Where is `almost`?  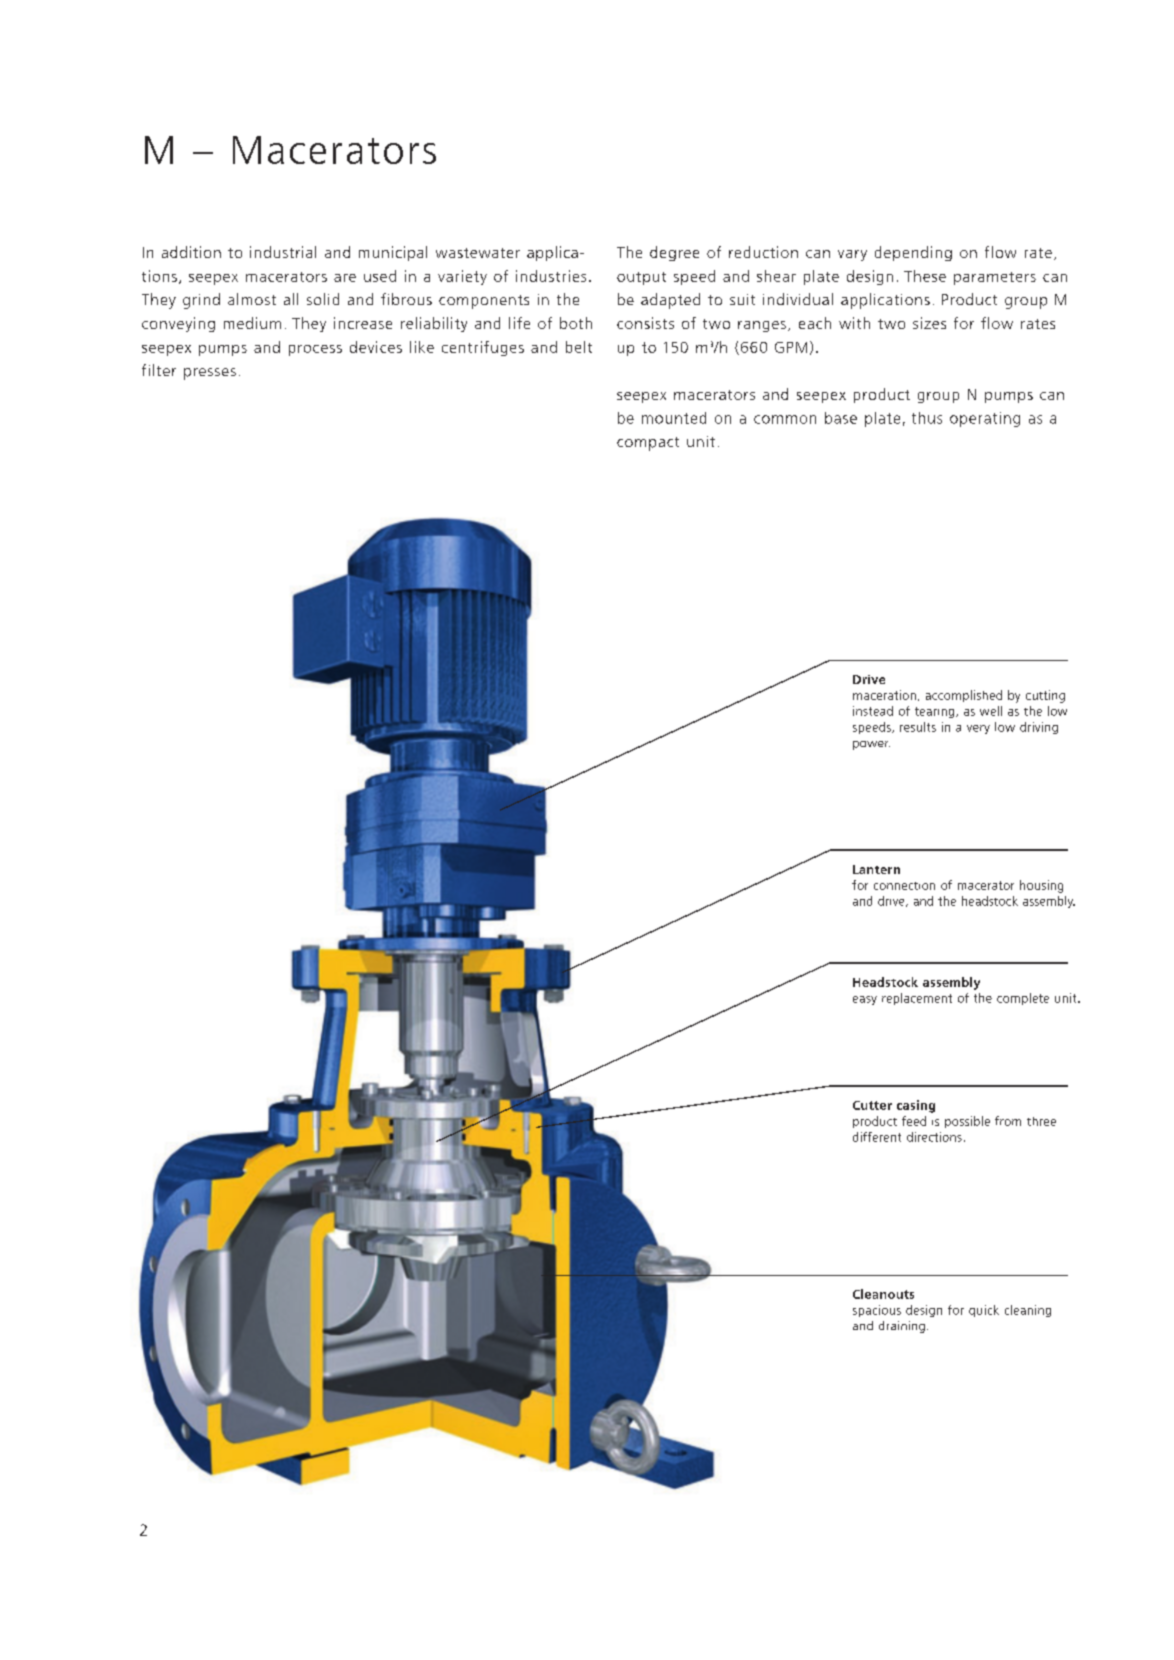 almost is located at coordinates (252, 299).
